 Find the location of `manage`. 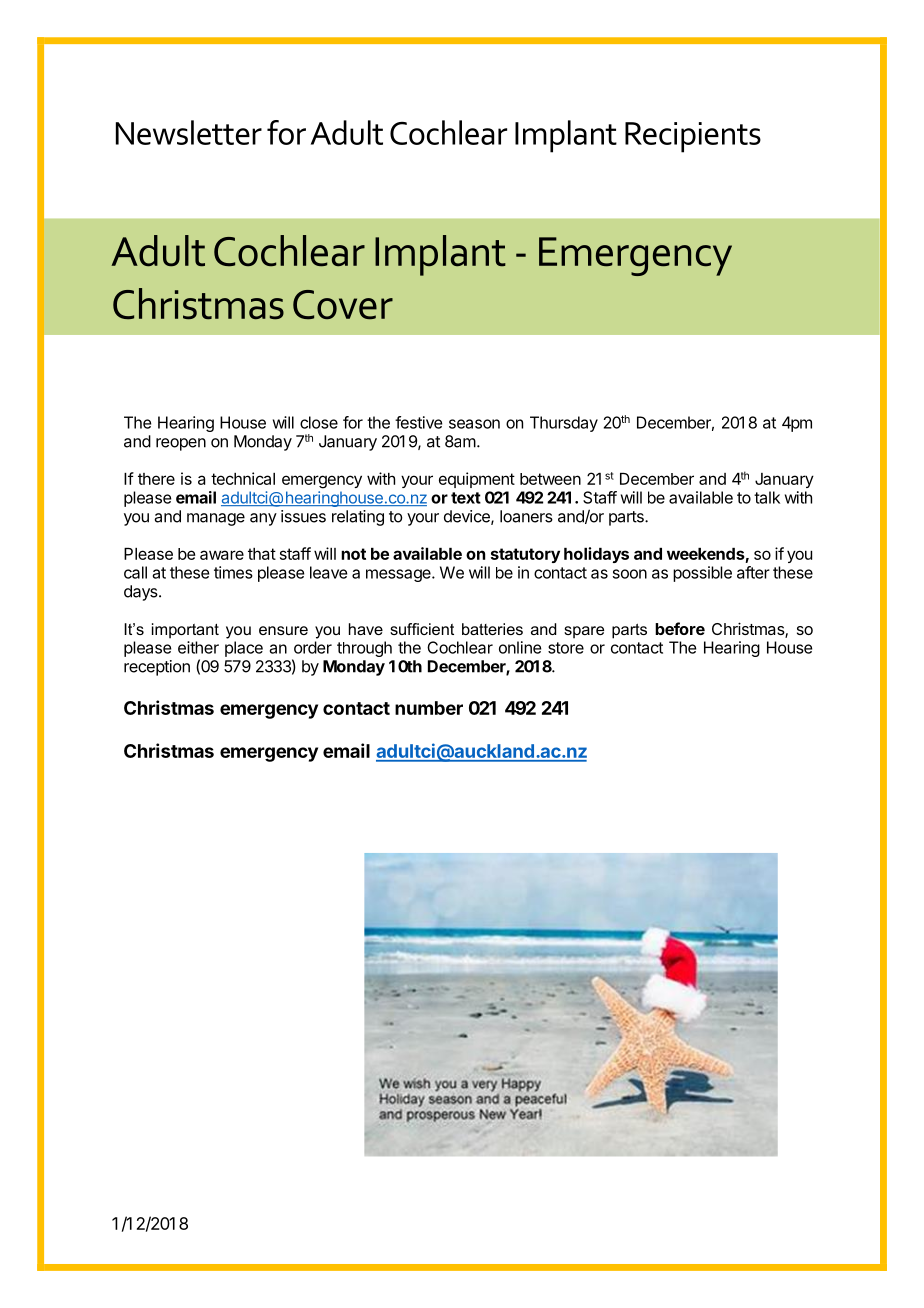

manage is located at coordinates (216, 519).
